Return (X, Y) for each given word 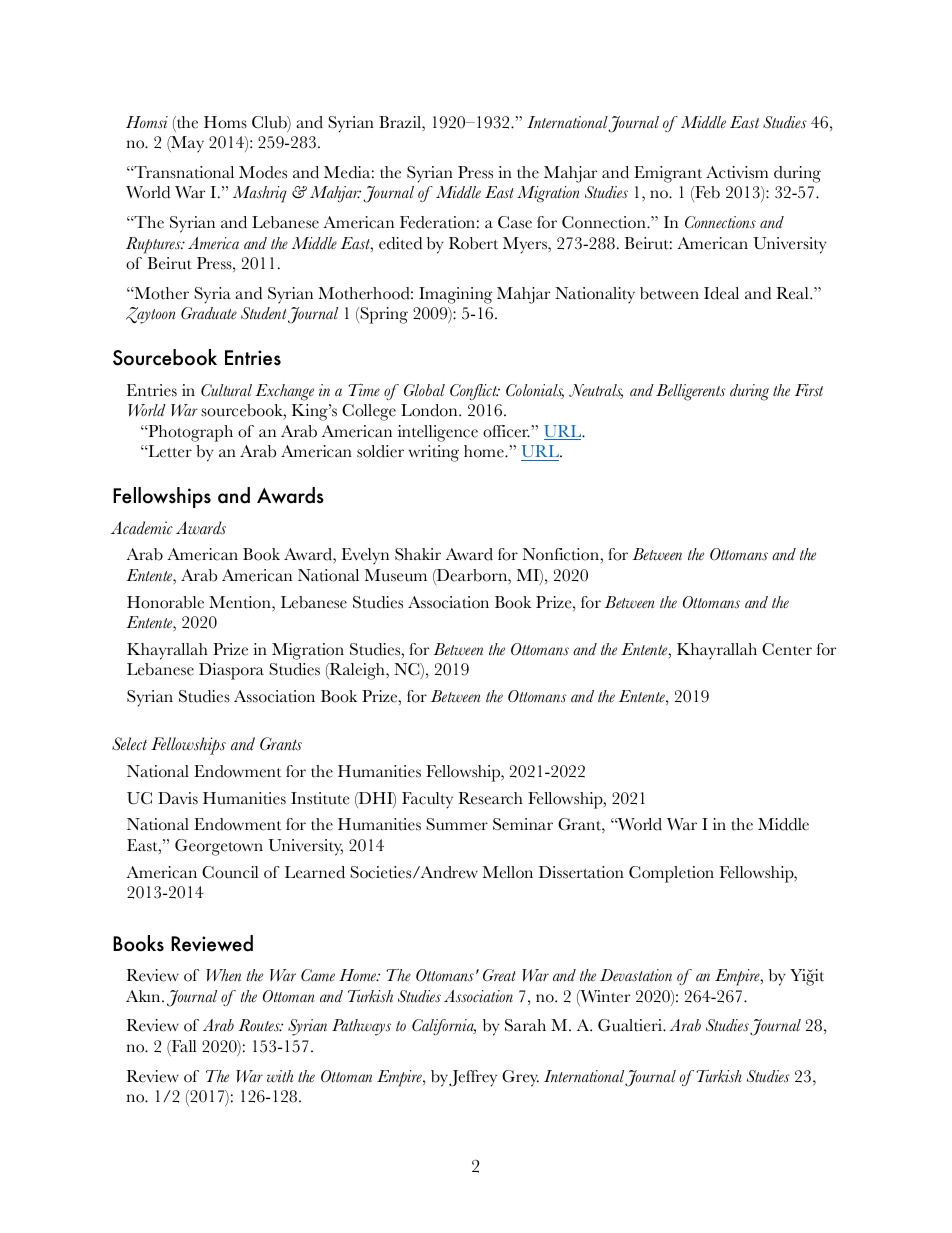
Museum (396, 575)
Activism (737, 172)
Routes (260, 1025)
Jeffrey (473, 1078)
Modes (263, 172)
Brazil (401, 122)
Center (787, 649)
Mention (241, 602)
